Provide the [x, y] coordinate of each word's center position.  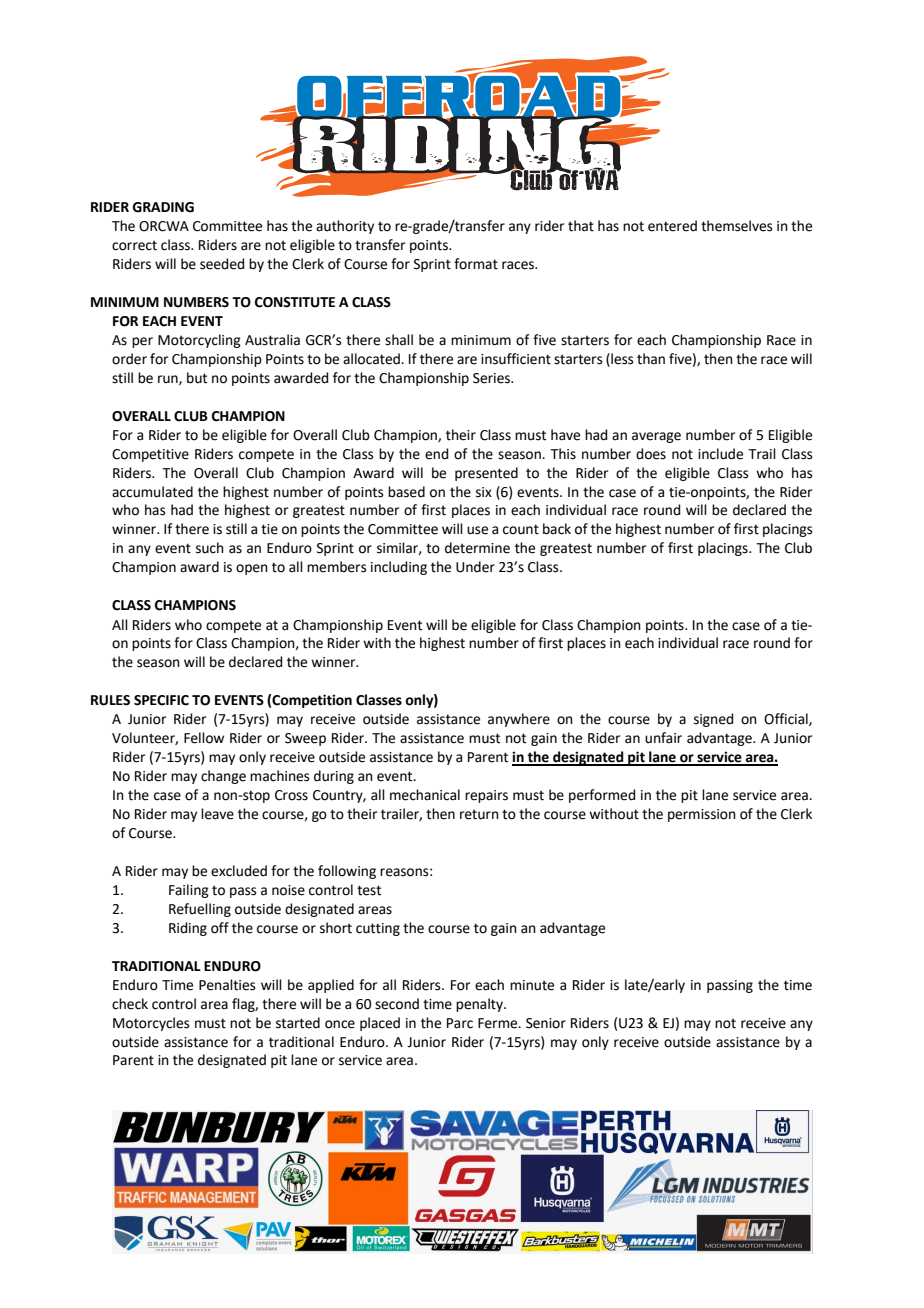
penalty [480, 1005]
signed [713, 720]
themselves [737, 226]
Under [475, 567]
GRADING [163, 207]
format [476, 264]
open [252, 569]
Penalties [227, 985]
